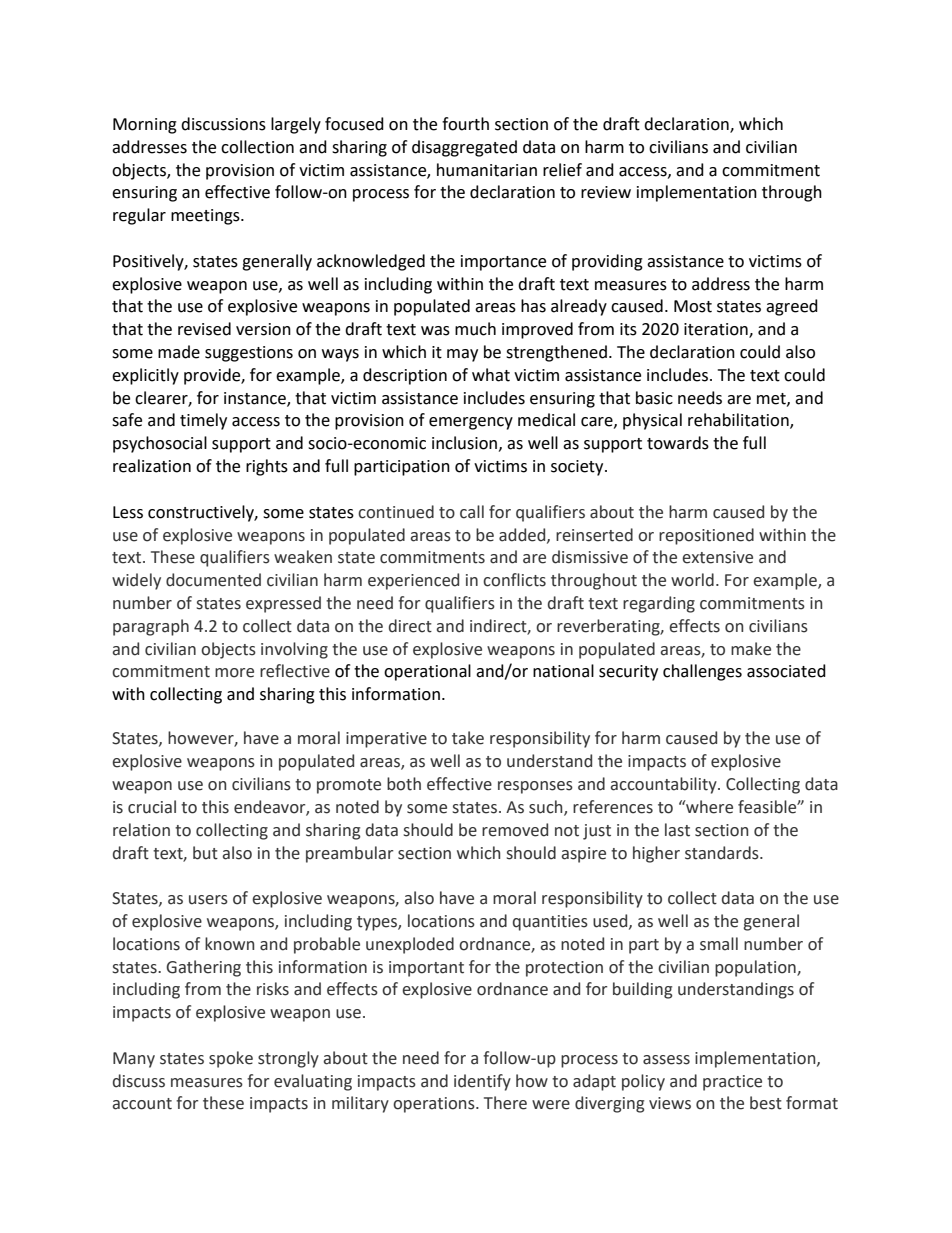 Image resolution: width=952 pixels, height=1233 pixels. What do you see at coordinates (732, 1083) in the image?
I see `practice` at bounding box center [732, 1083].
